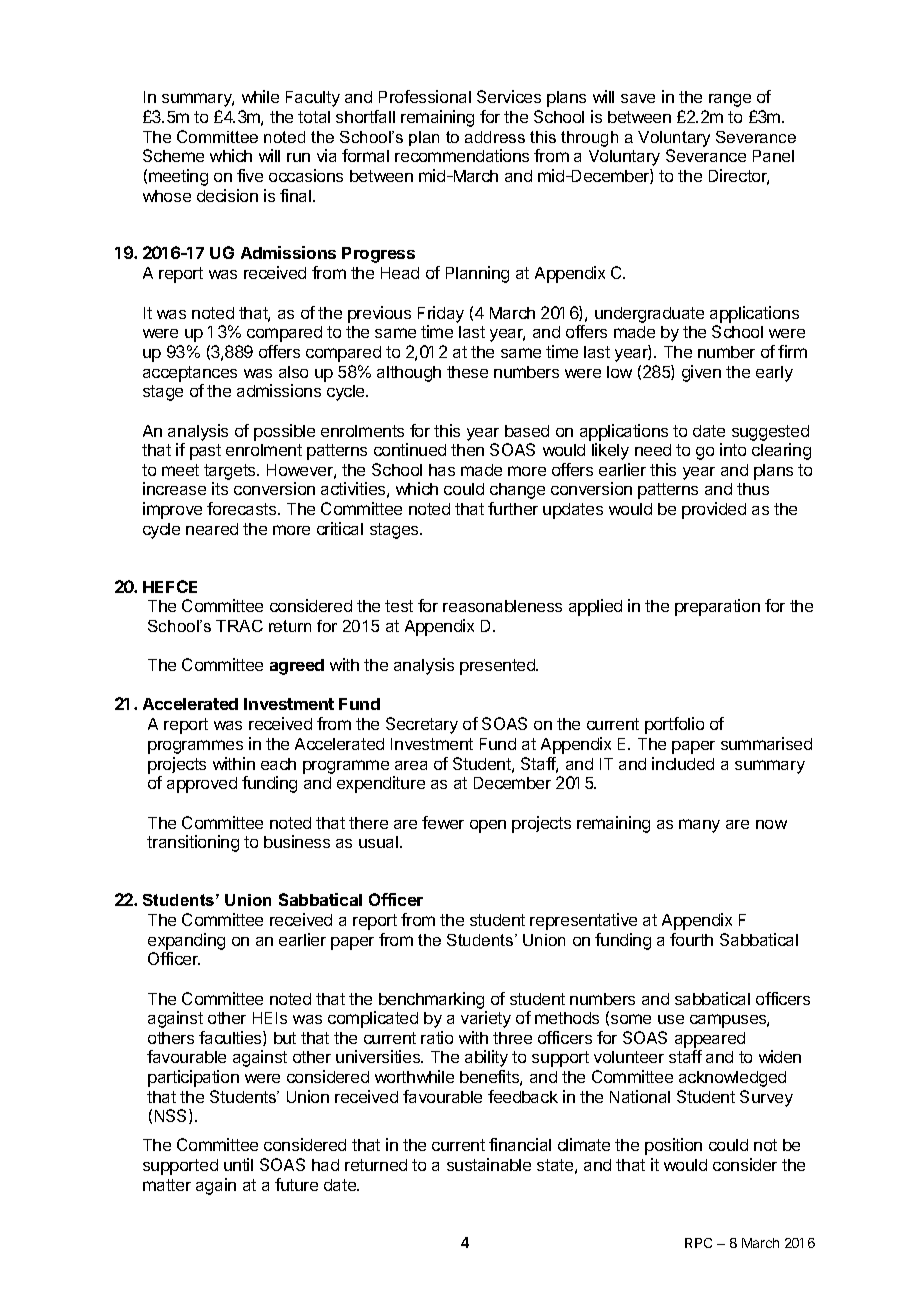 The height and width of the document is (1308, 924). I want to click on range, so click(730, 100).
